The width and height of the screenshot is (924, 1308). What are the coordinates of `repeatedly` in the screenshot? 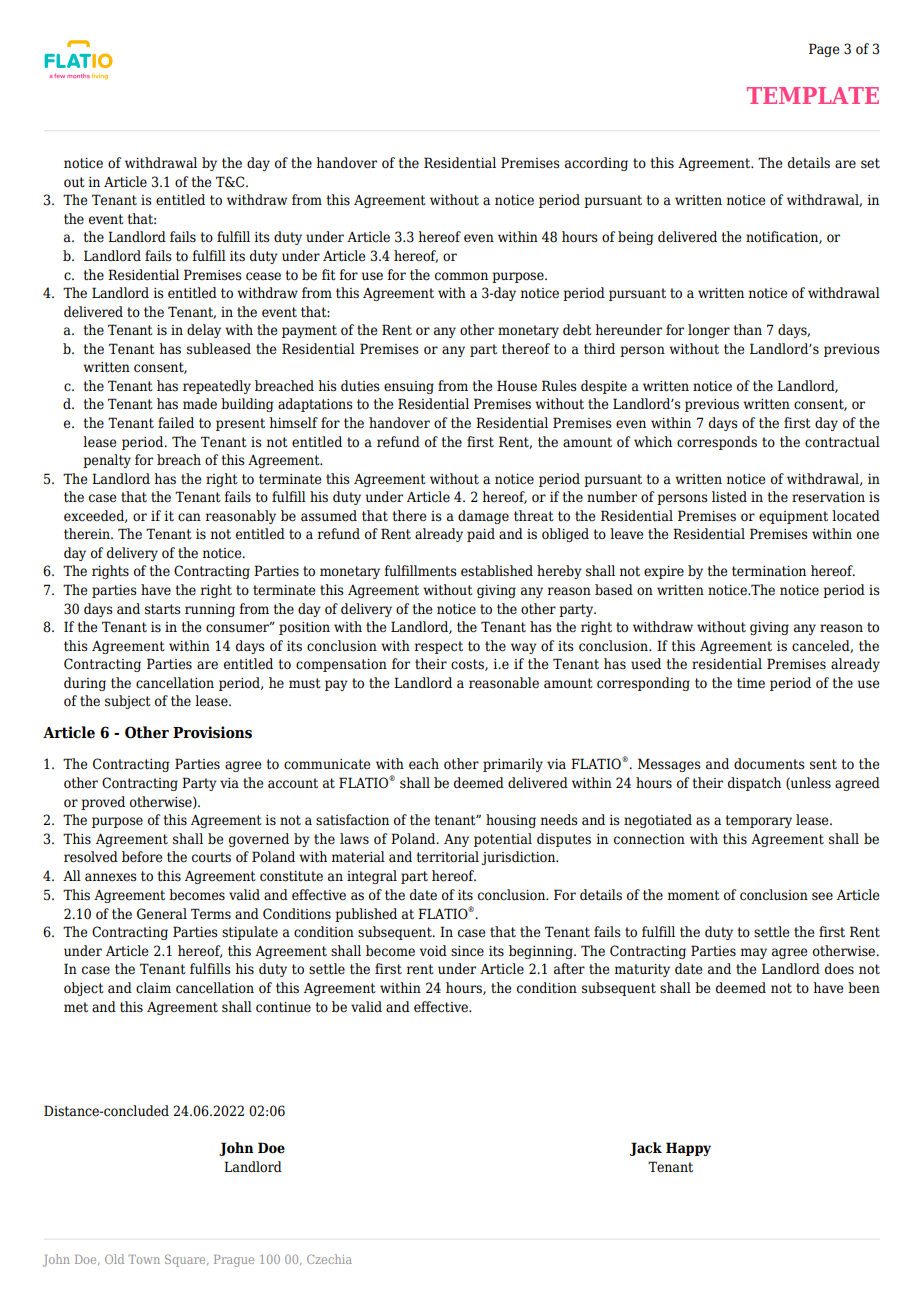 It's located at (217, 387).
